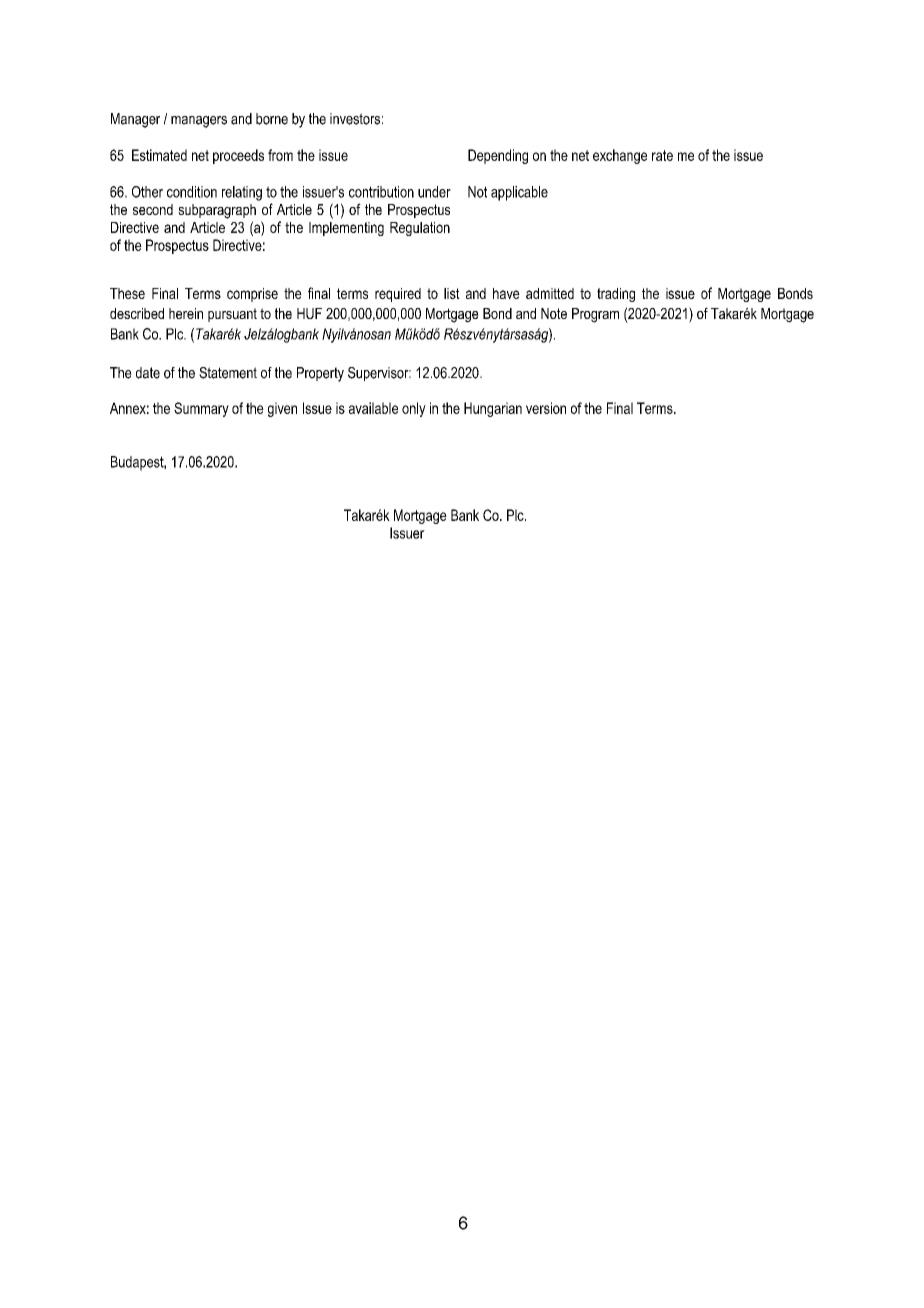 Image resolution: width=924 pixels, height=1308 pixels. What do you see at coordinates (498, 156) in the page?
I see `Depending` at bounding box center [498, 156].
